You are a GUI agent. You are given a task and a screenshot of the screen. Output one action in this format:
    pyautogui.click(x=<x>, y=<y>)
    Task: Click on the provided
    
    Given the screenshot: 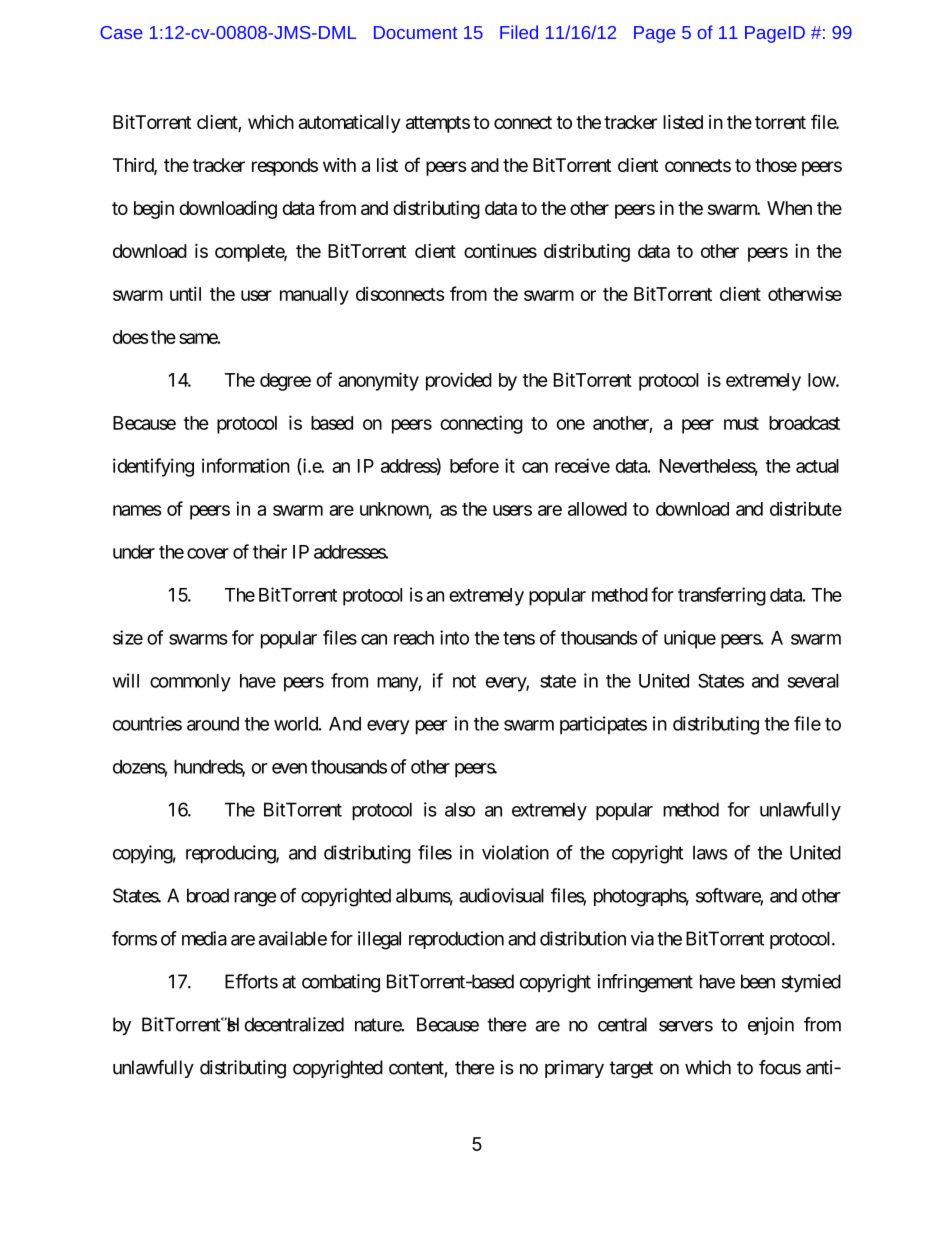 What is the action you would take?
    pyautogui.click(x=459, y=381)
